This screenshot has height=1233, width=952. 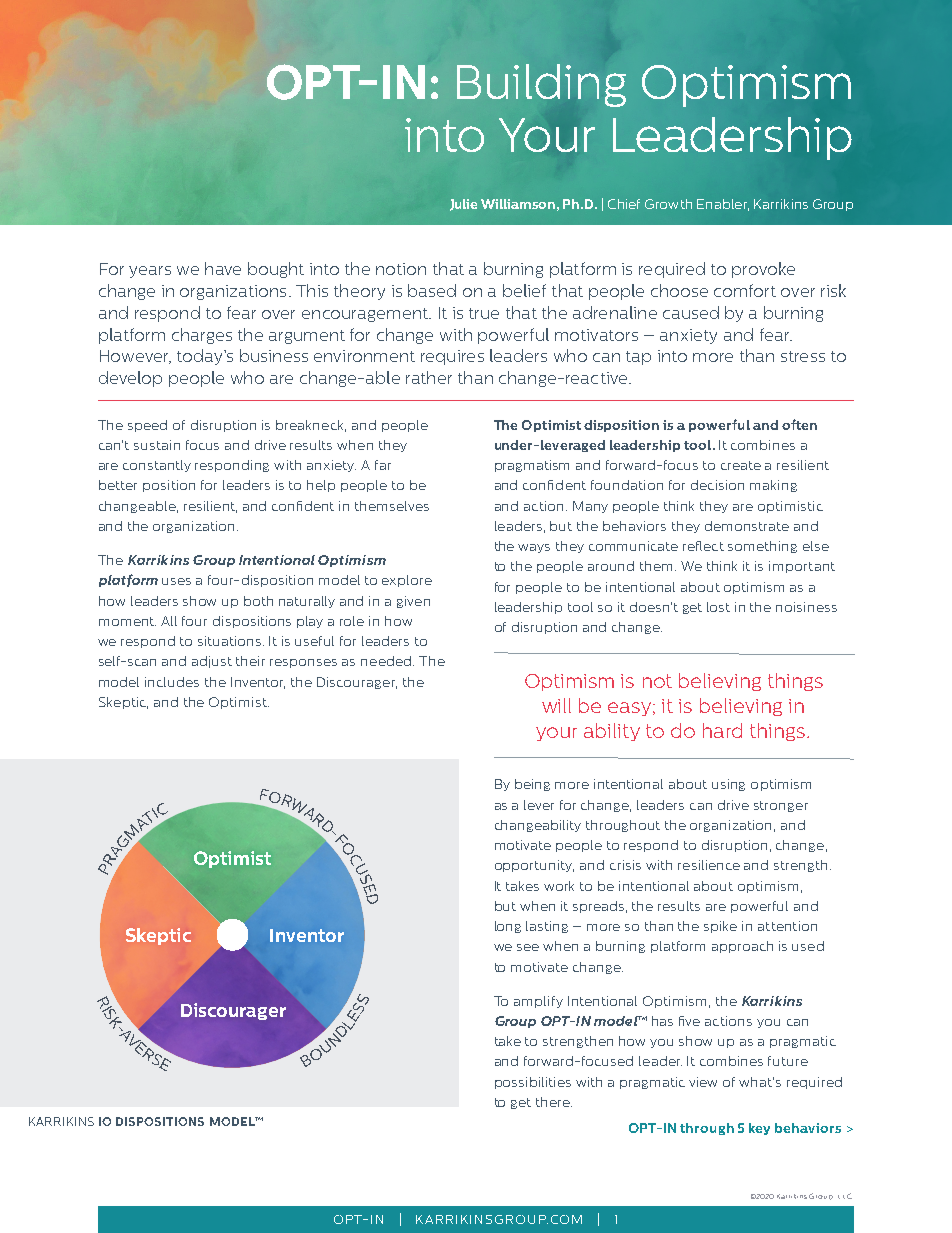 I want to click on key, so click(x=759, y=1129).
